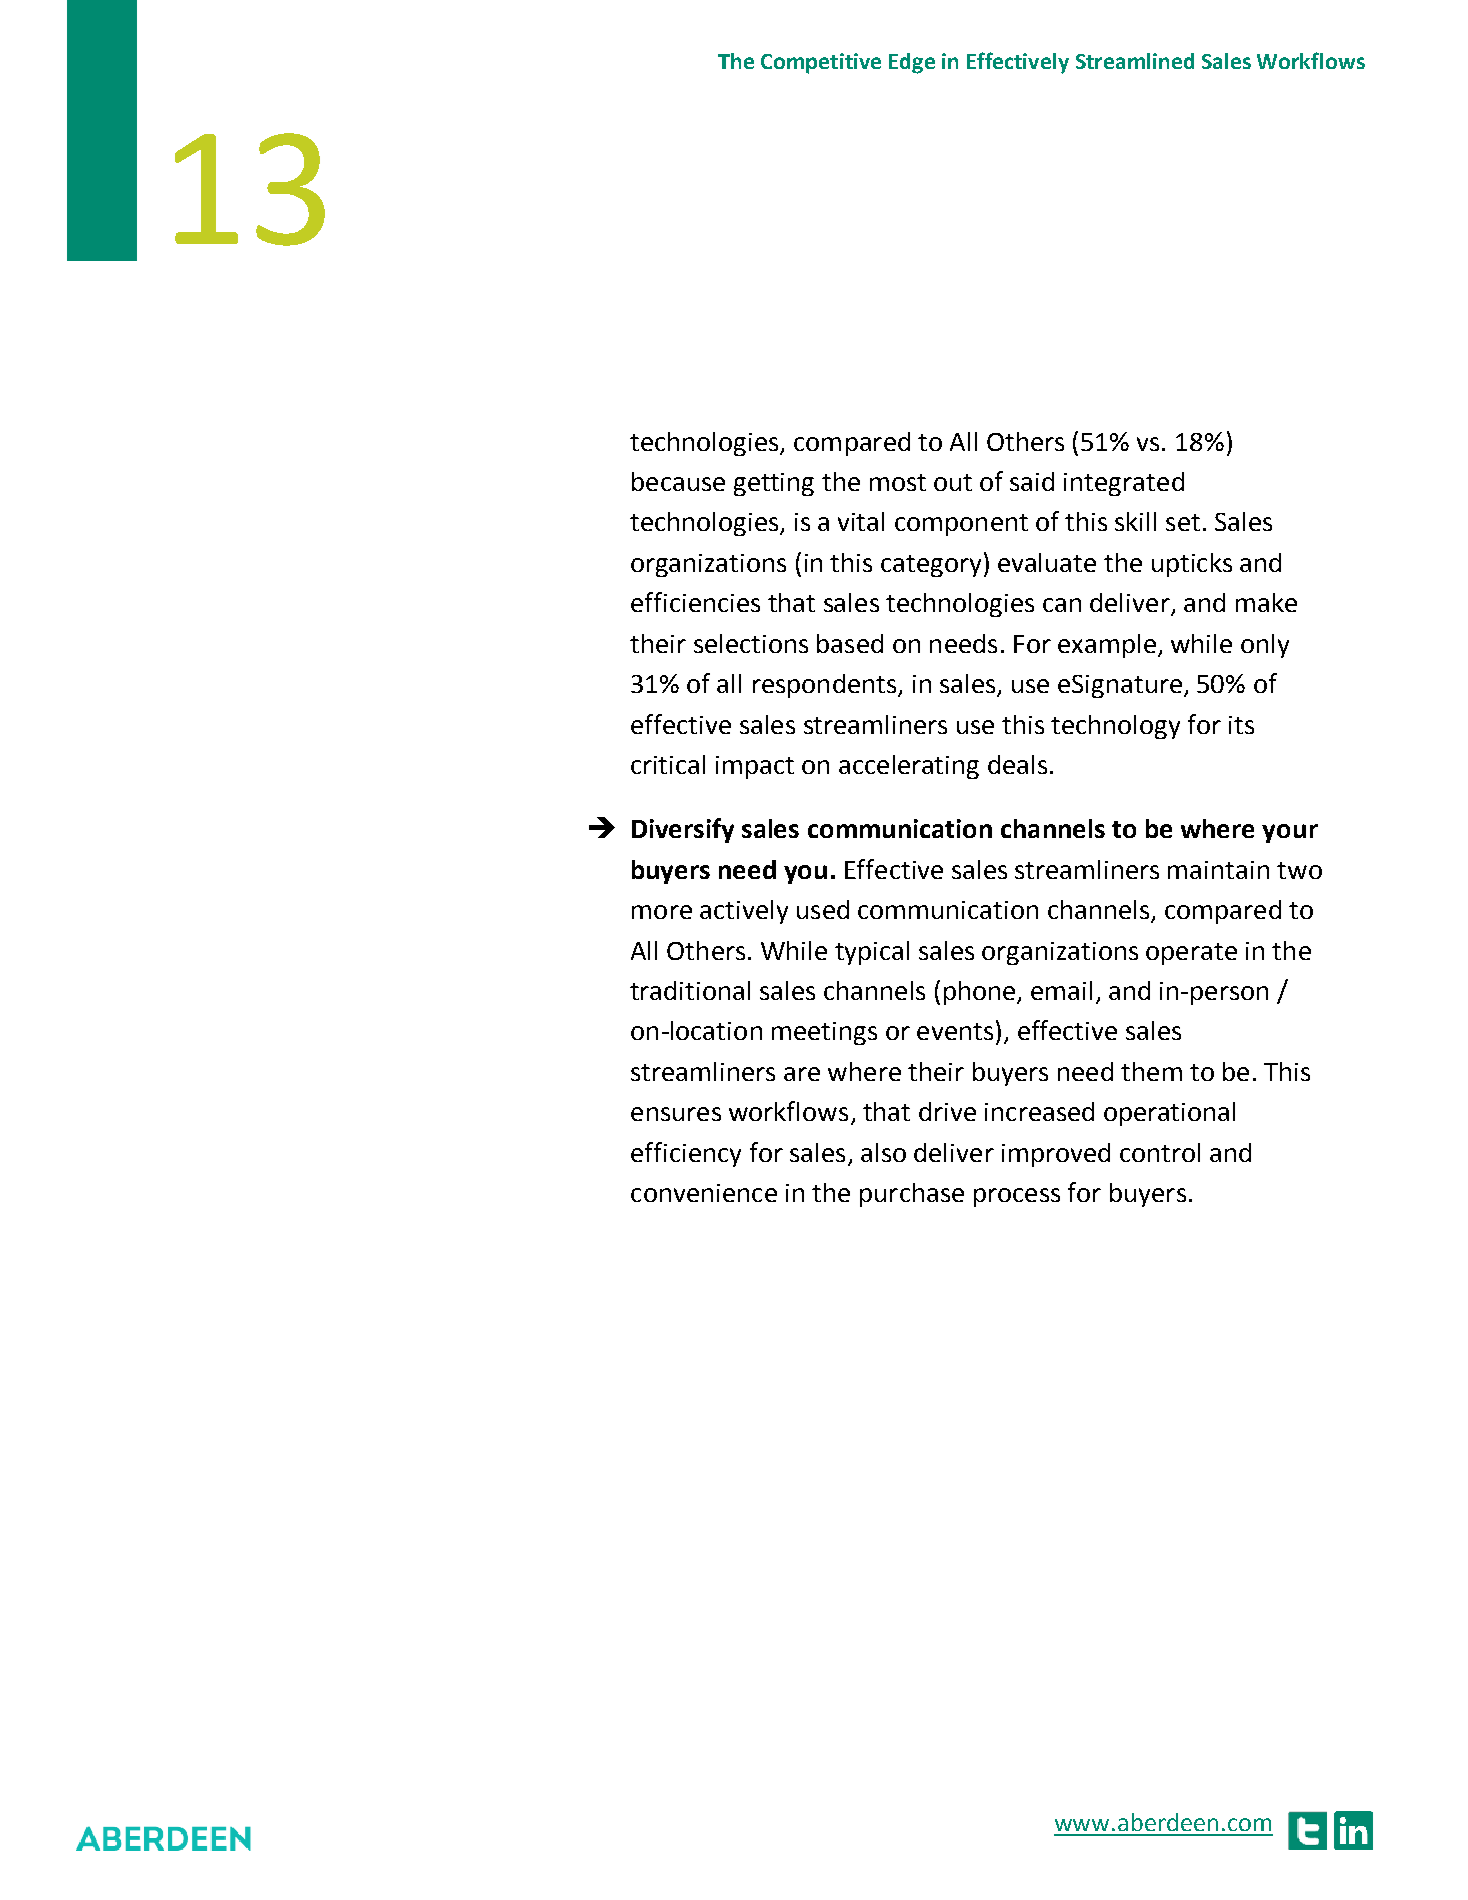 The image size is (1468, 1900). What do you see at coordinates (1017, 1197) in the page?
I see `process` at bounding box center [1017, 1197].
